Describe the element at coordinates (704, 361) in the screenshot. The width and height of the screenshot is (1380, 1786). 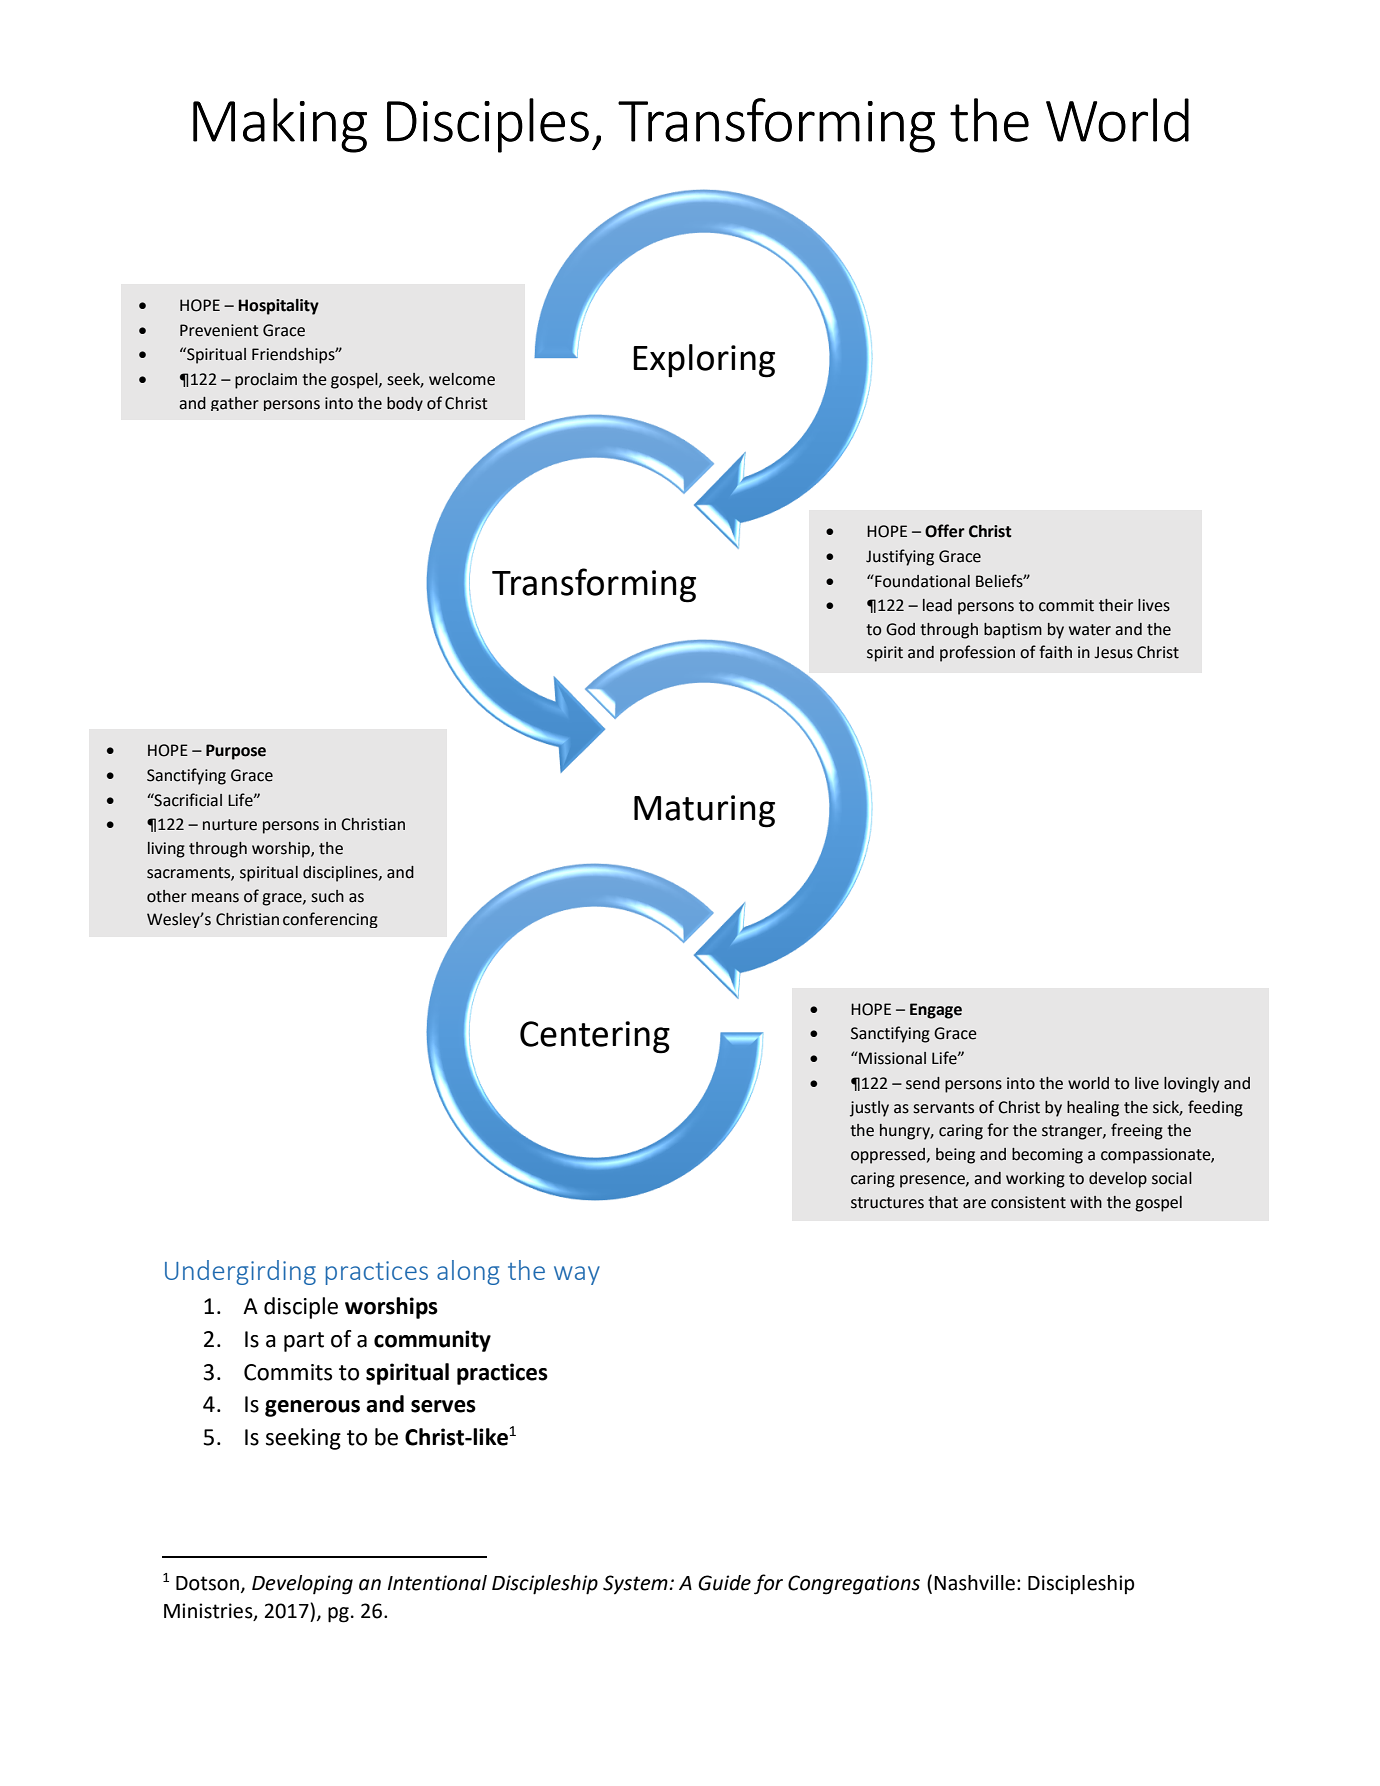
I see `Exploring` at that location.
